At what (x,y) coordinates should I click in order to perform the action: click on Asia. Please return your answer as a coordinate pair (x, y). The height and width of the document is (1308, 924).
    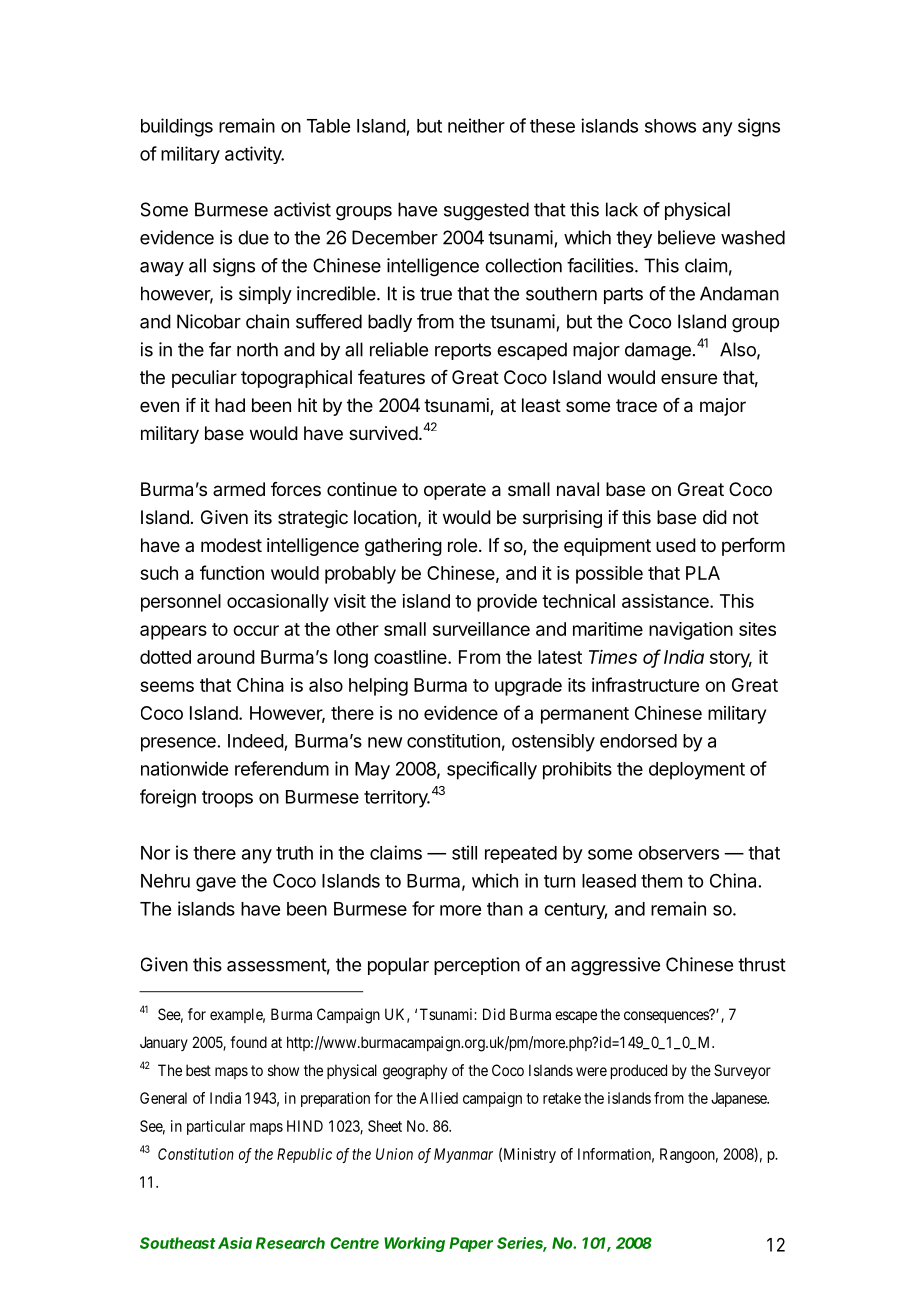
    Looking at the image, I should click on (235, 1243).
